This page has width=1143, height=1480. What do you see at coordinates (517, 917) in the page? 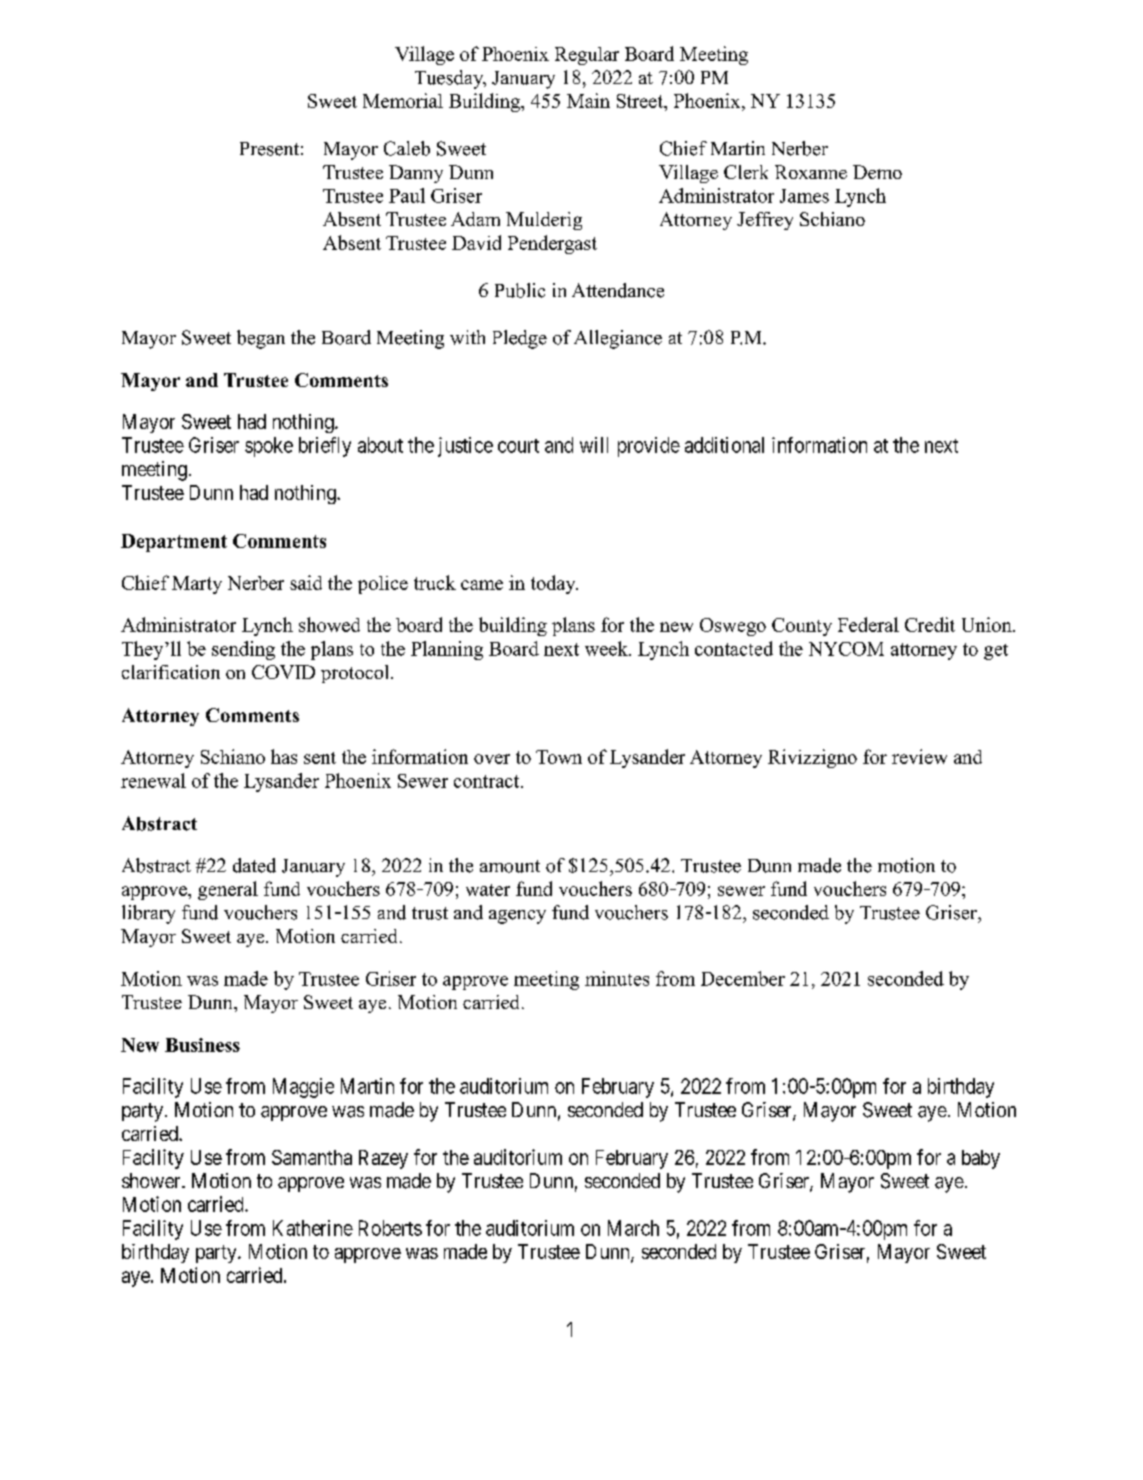
I see `agency` at bounding box center [517, 917].
